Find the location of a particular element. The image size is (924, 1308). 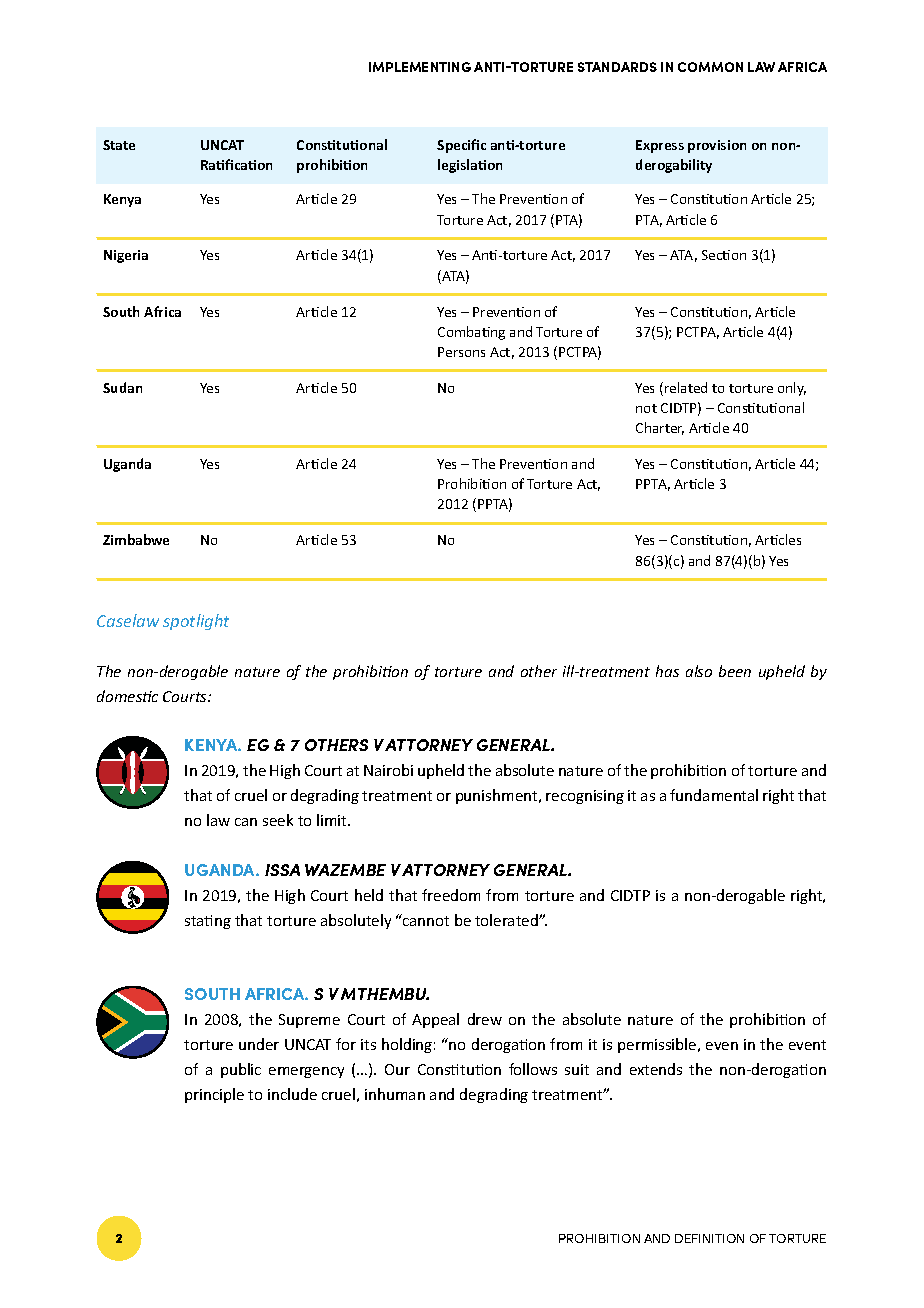

Ratification is located at coordinates (236, 164).
